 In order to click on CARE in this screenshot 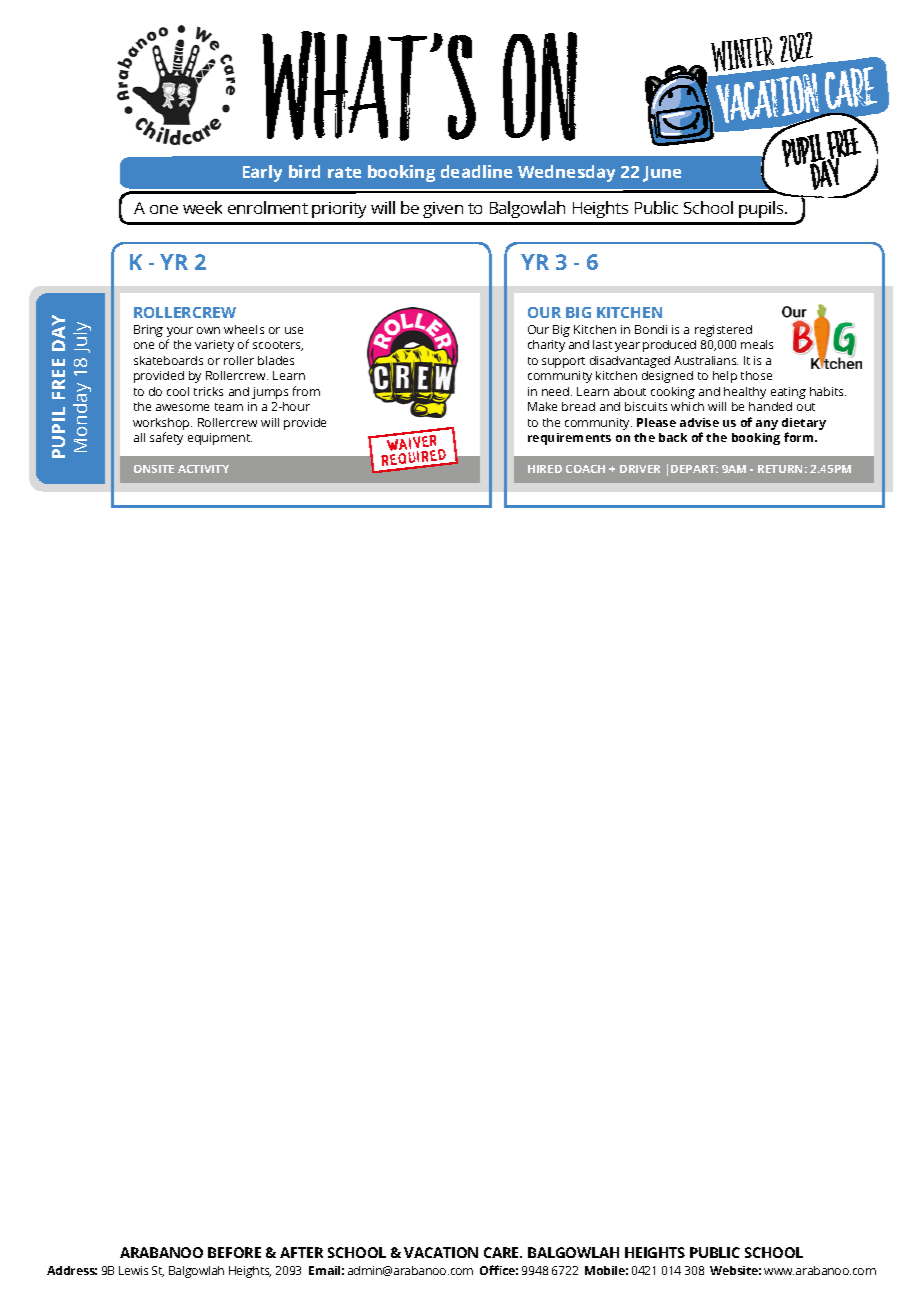, I will do `click(503, 1252)`.
